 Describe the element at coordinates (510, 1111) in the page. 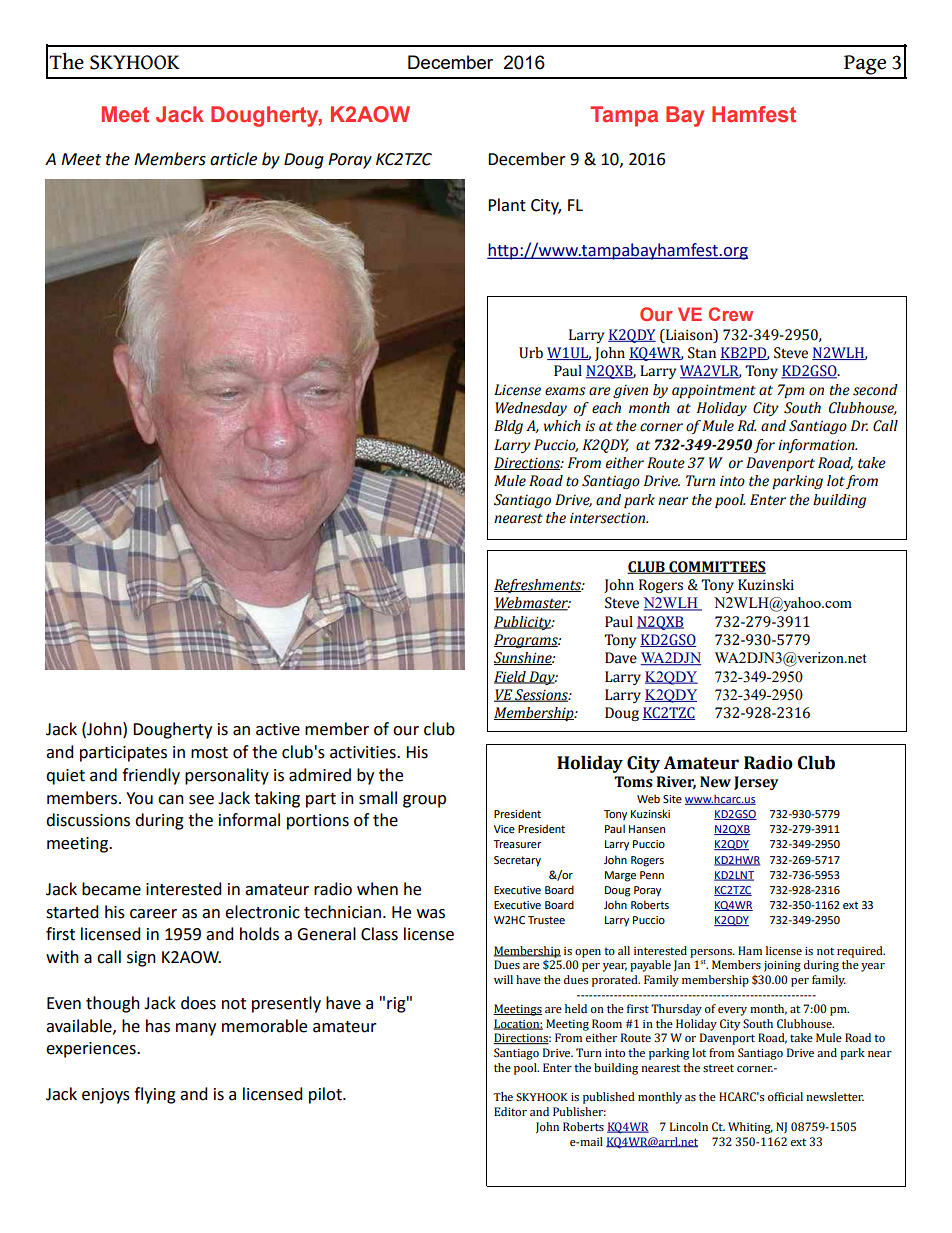

I see `Editor` at that location.
